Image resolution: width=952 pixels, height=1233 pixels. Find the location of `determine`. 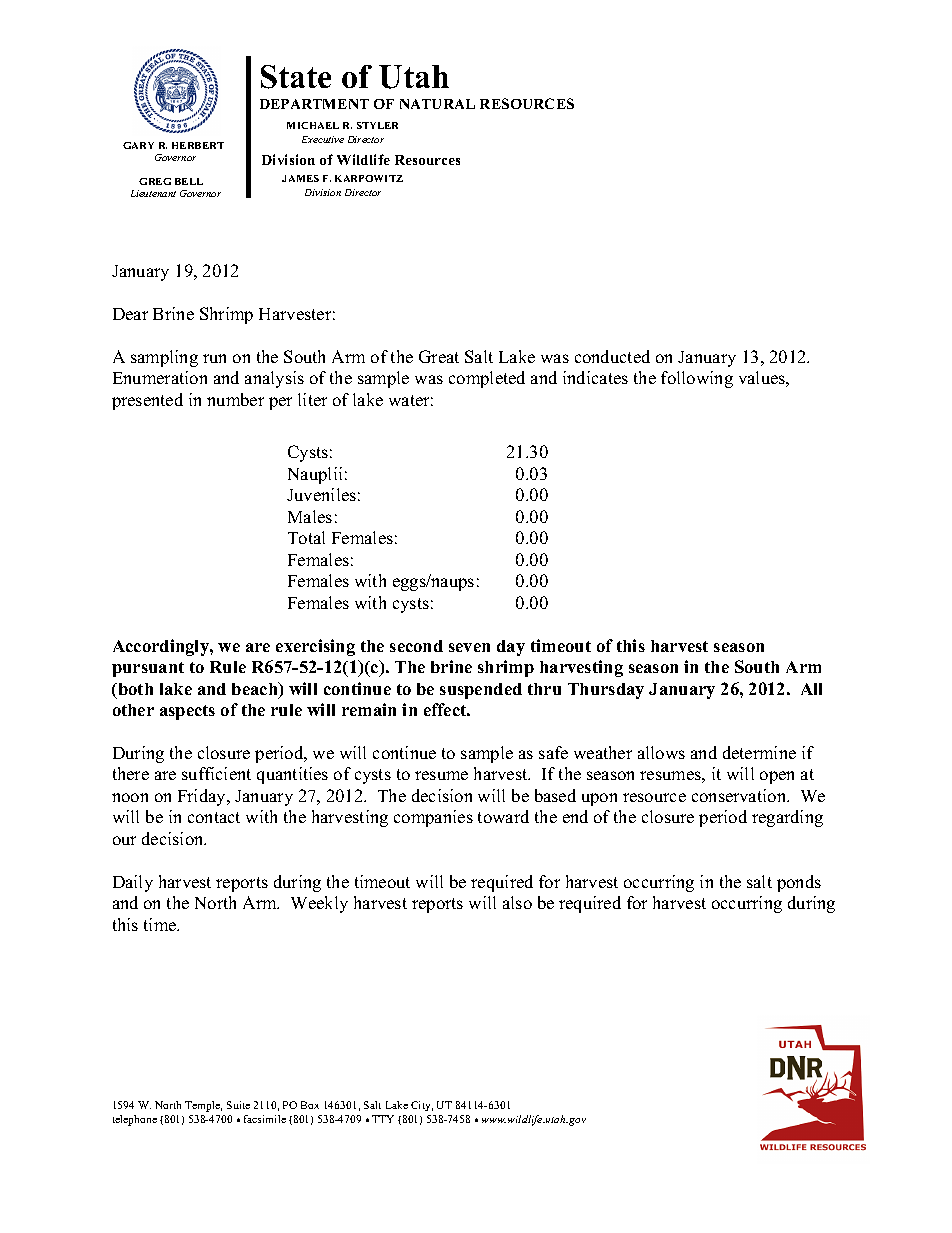

determine is located at coordinates (759, 752).
